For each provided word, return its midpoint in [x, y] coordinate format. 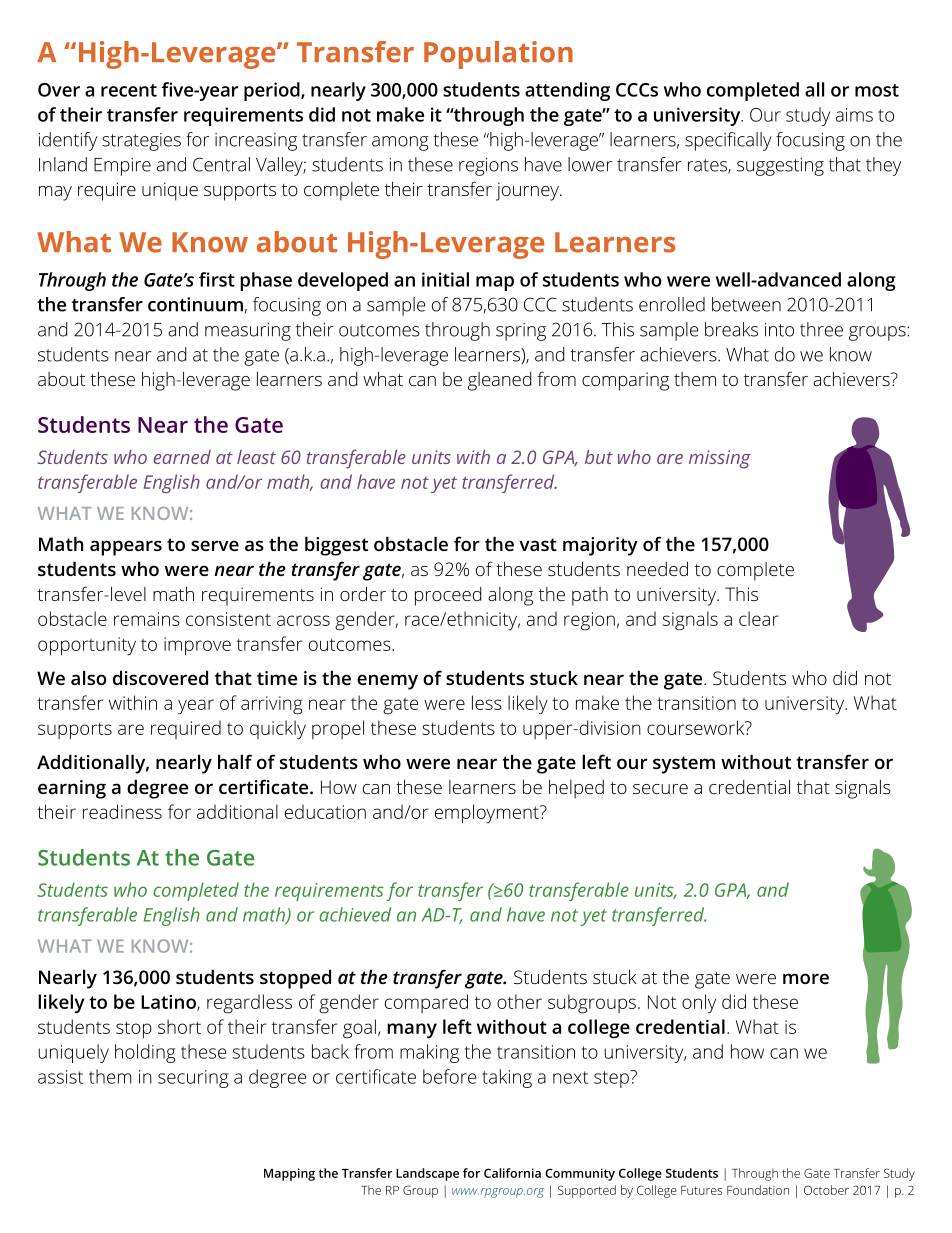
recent [129, 90]
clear [758, 618]
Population [498, 55]
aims [854, 115]
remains [147, 619]
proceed [448, 596]
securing [193, 1079]
